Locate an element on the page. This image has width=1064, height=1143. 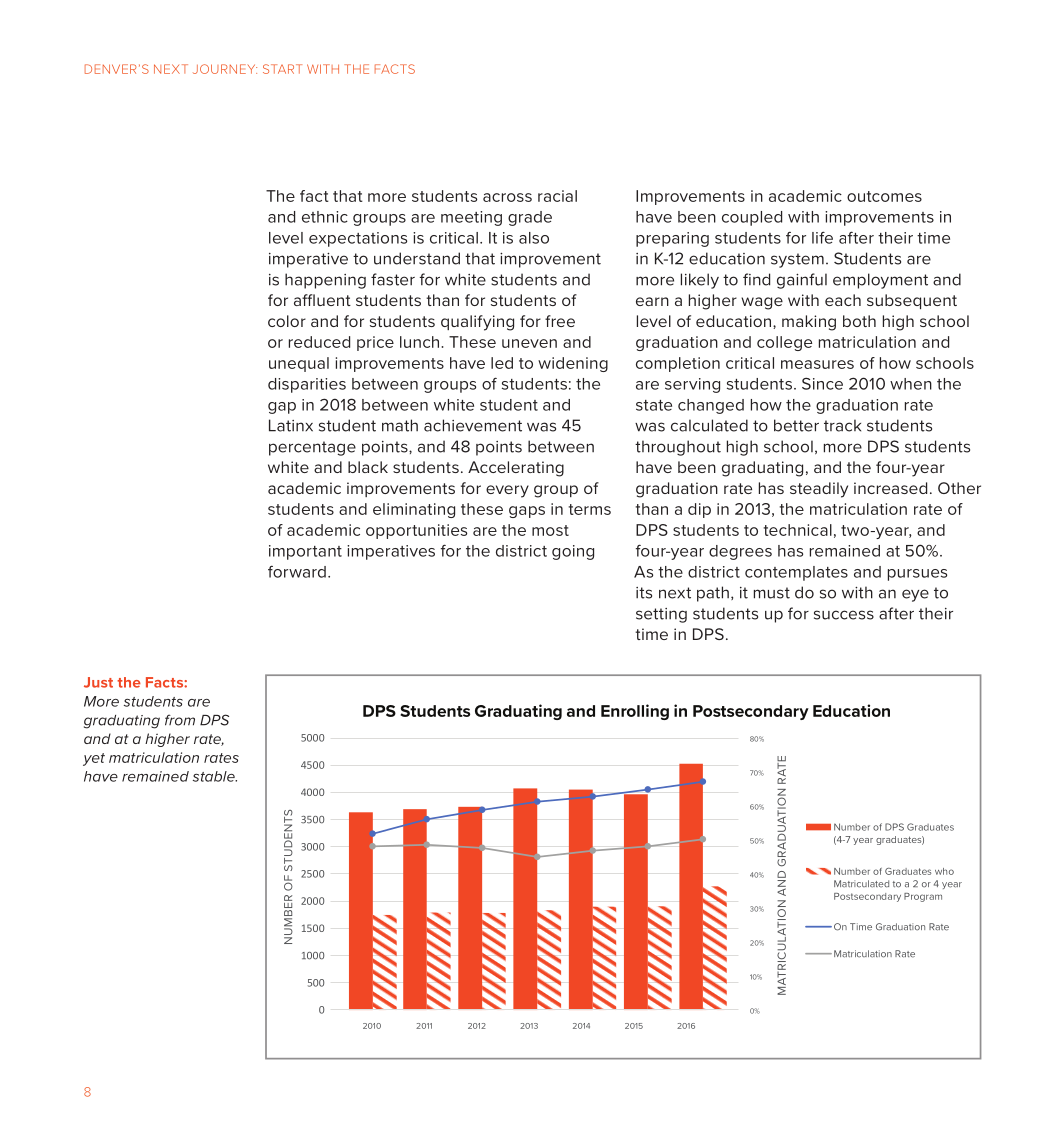
its is located at coordinates (644, 593).
